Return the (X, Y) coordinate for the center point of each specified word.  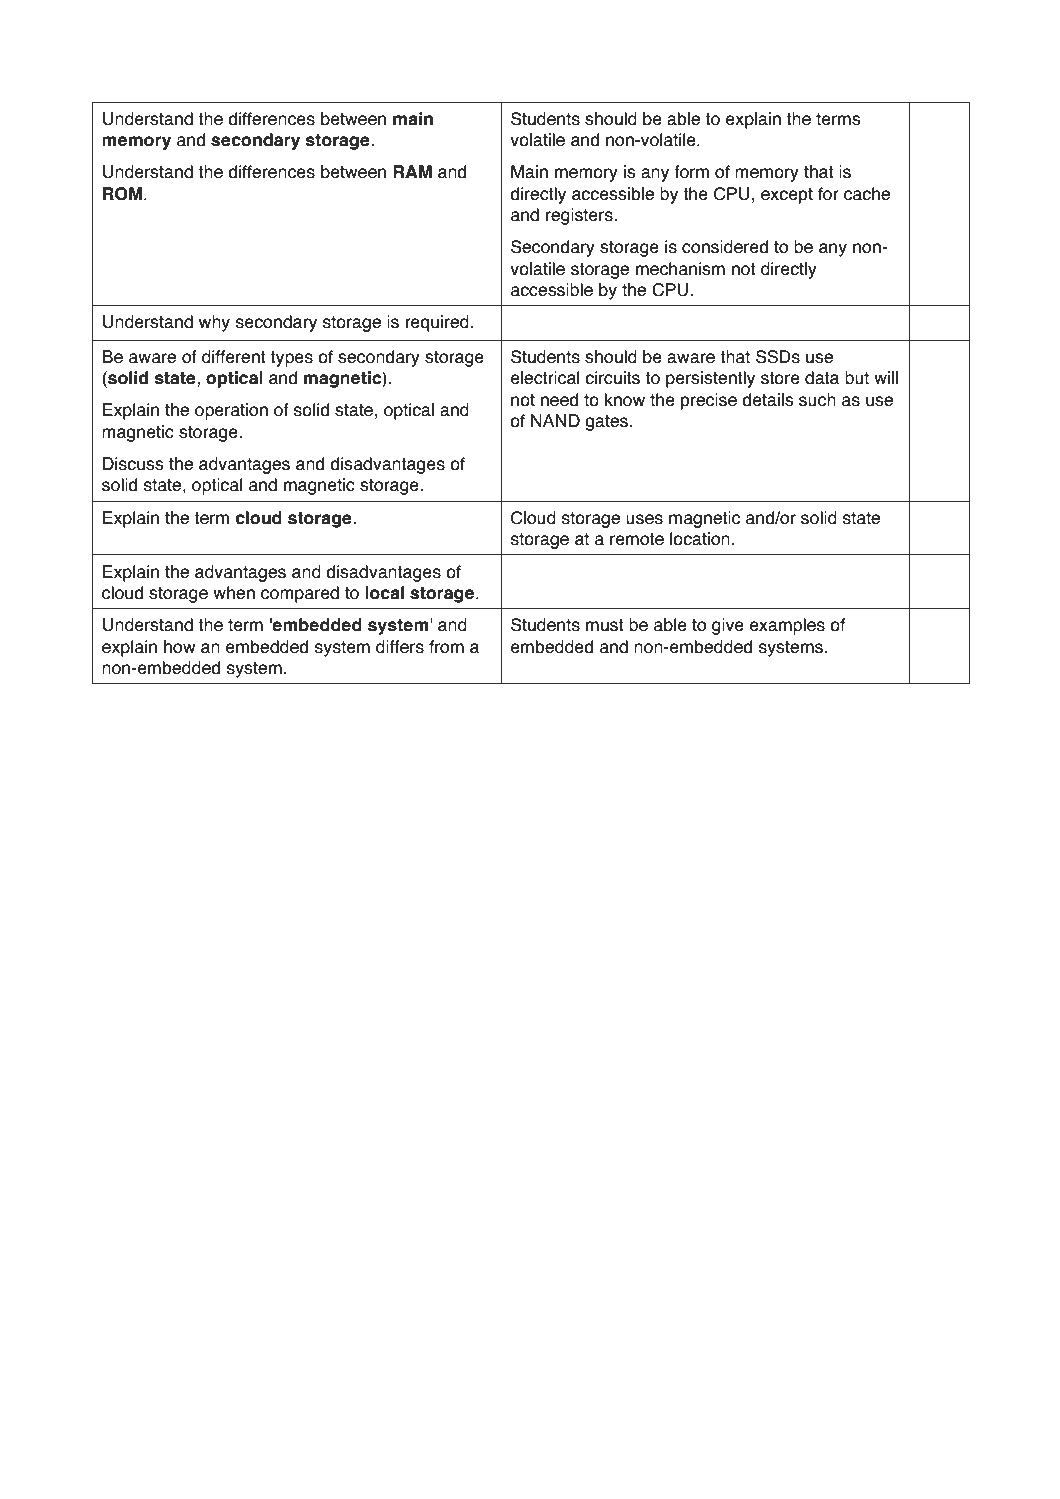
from (446, 647)
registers (580, 216)
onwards (275, 1426)
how (180, 647)
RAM (412, 171)
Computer (840, 77)
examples (787, 626)
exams (160, 1428)
